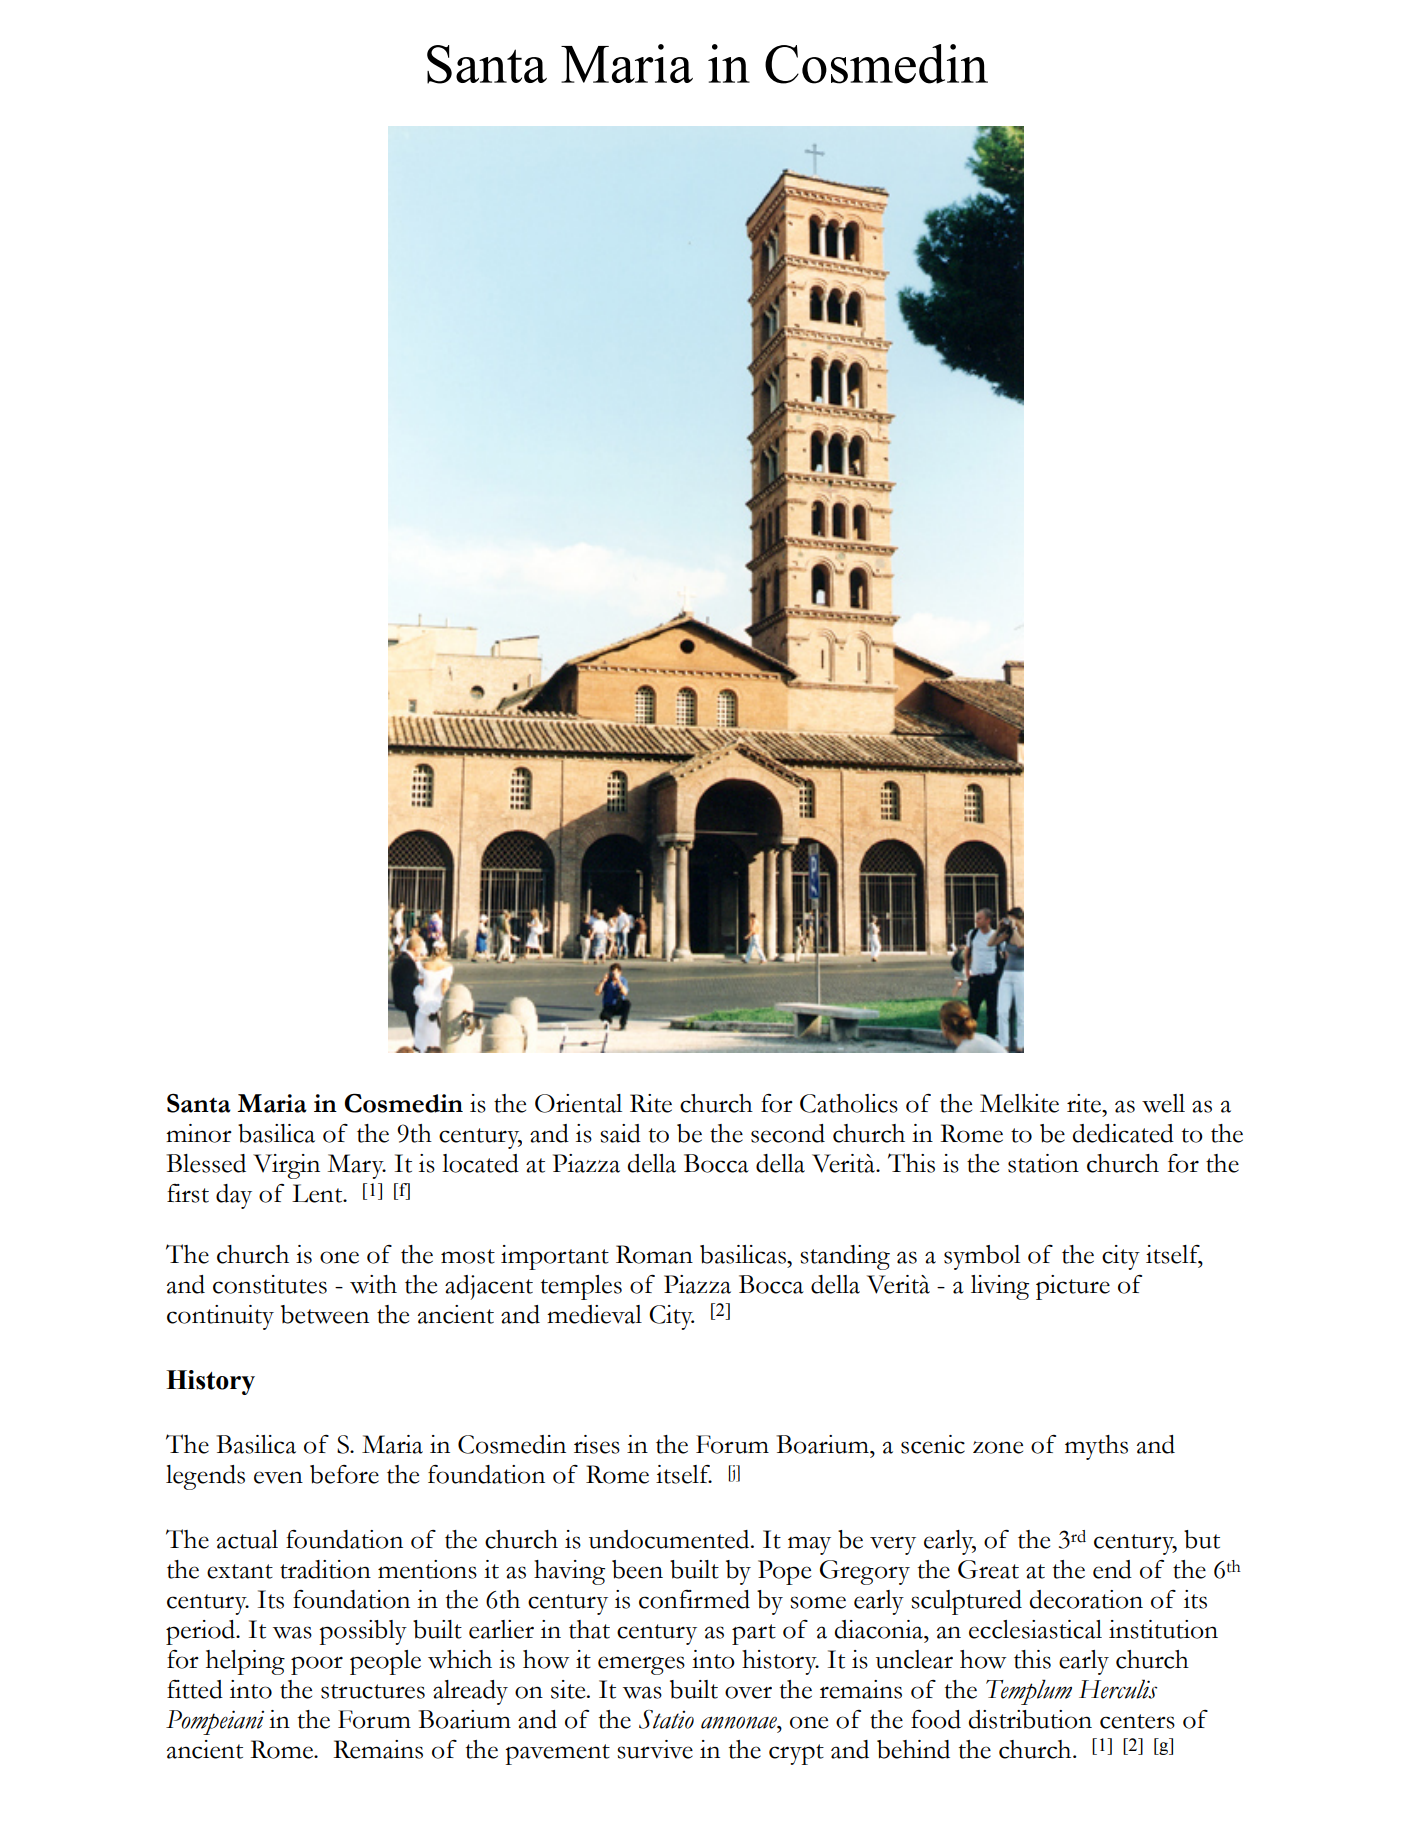 Image resolution: width=1412 pixels, height=1827 pixels. What do you see at coordinates (1123, 1133) in the document?
I see `dedicated` at bounding box center [1123, 1133].
